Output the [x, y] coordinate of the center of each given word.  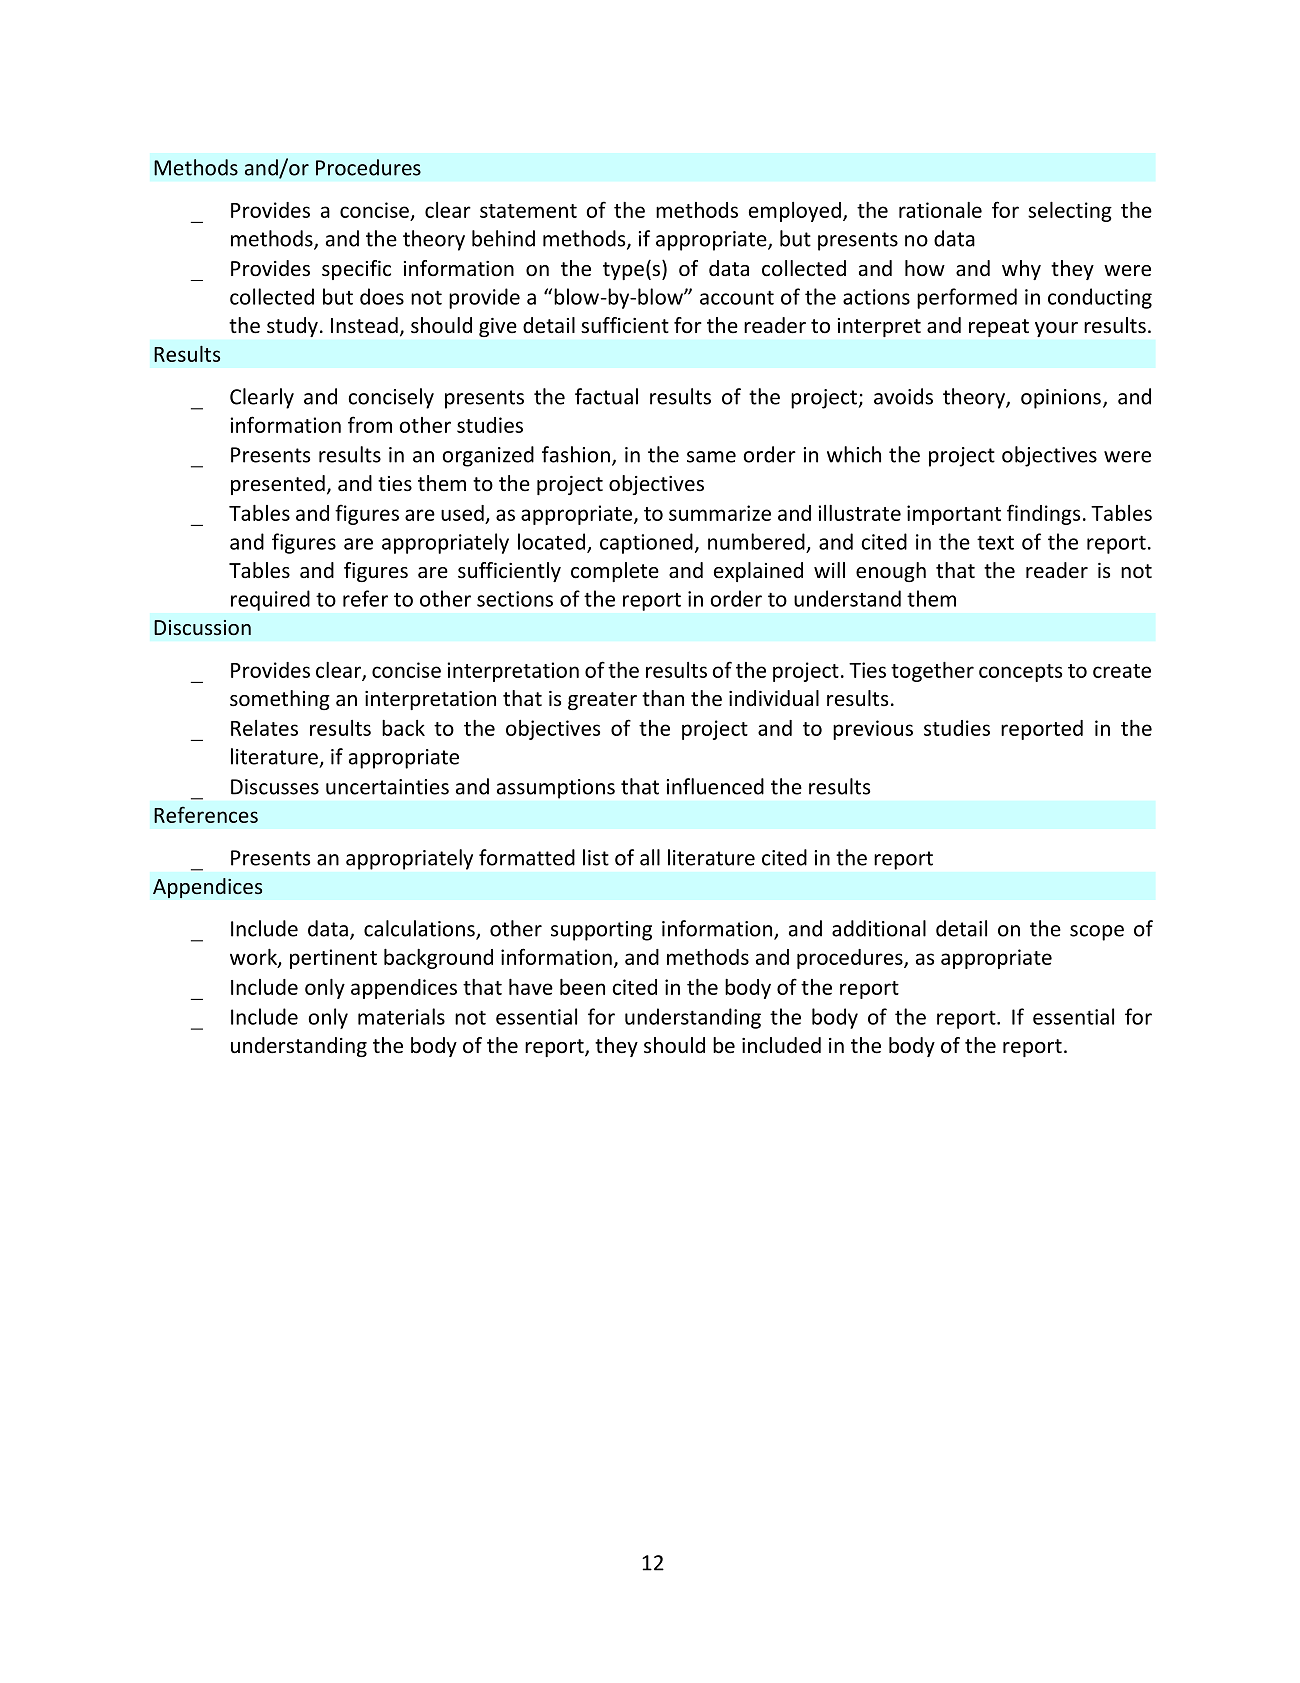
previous [873, 730]
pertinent [333, 959]
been [582, 987]
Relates [264, 728]
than [663, 698]
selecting [1070, 212]
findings [1043, 514]
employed [795, 212]
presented [278, 485]
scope [1097, 933]
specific [356, 270]
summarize [720, 513]
